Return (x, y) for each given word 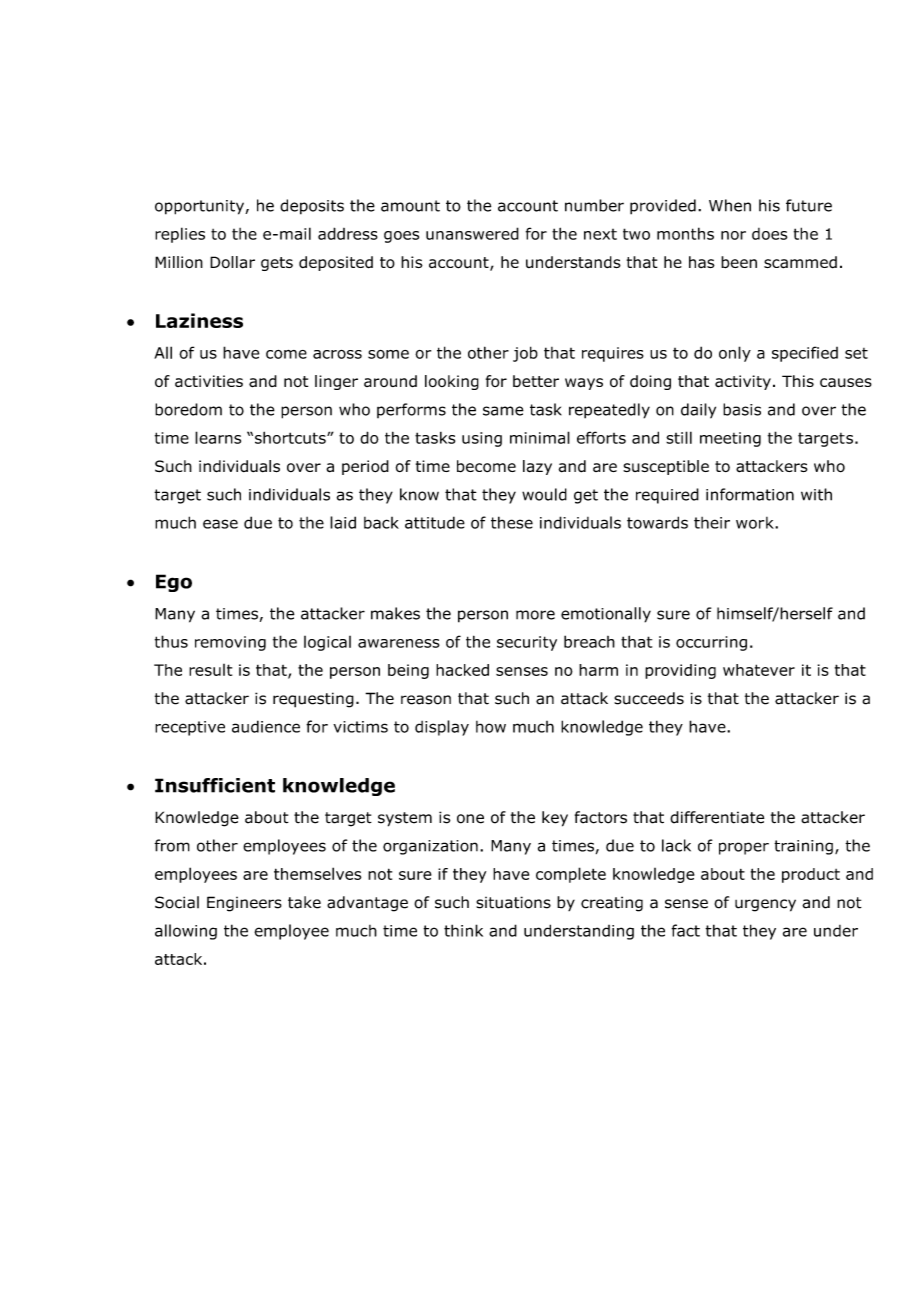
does (769, 234)
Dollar (232, 262)
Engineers (244, 904)
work (756, 523)
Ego (174, 583)
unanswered (472, 233)
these (512, 522)
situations (513, 902)
